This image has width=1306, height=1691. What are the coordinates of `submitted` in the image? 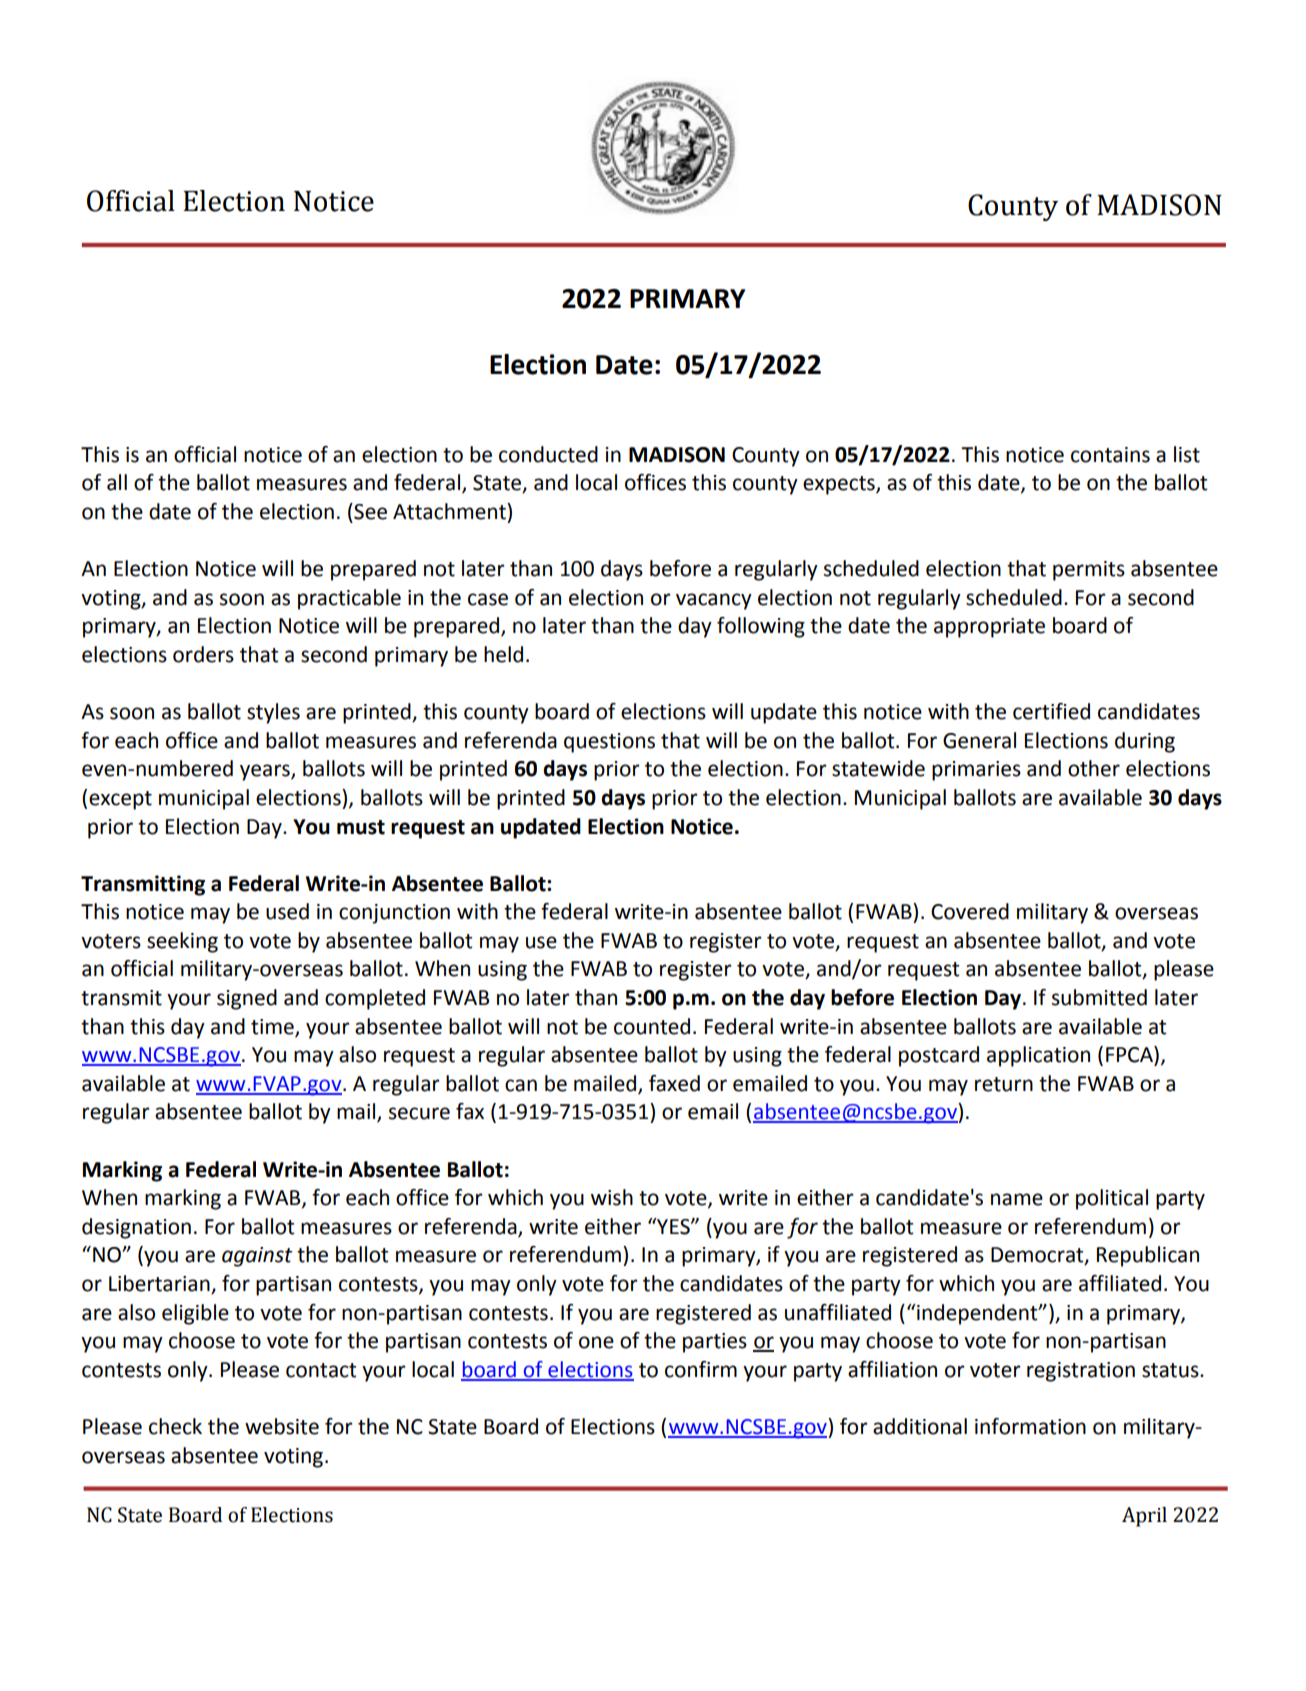 It's located at (1099, 997).
